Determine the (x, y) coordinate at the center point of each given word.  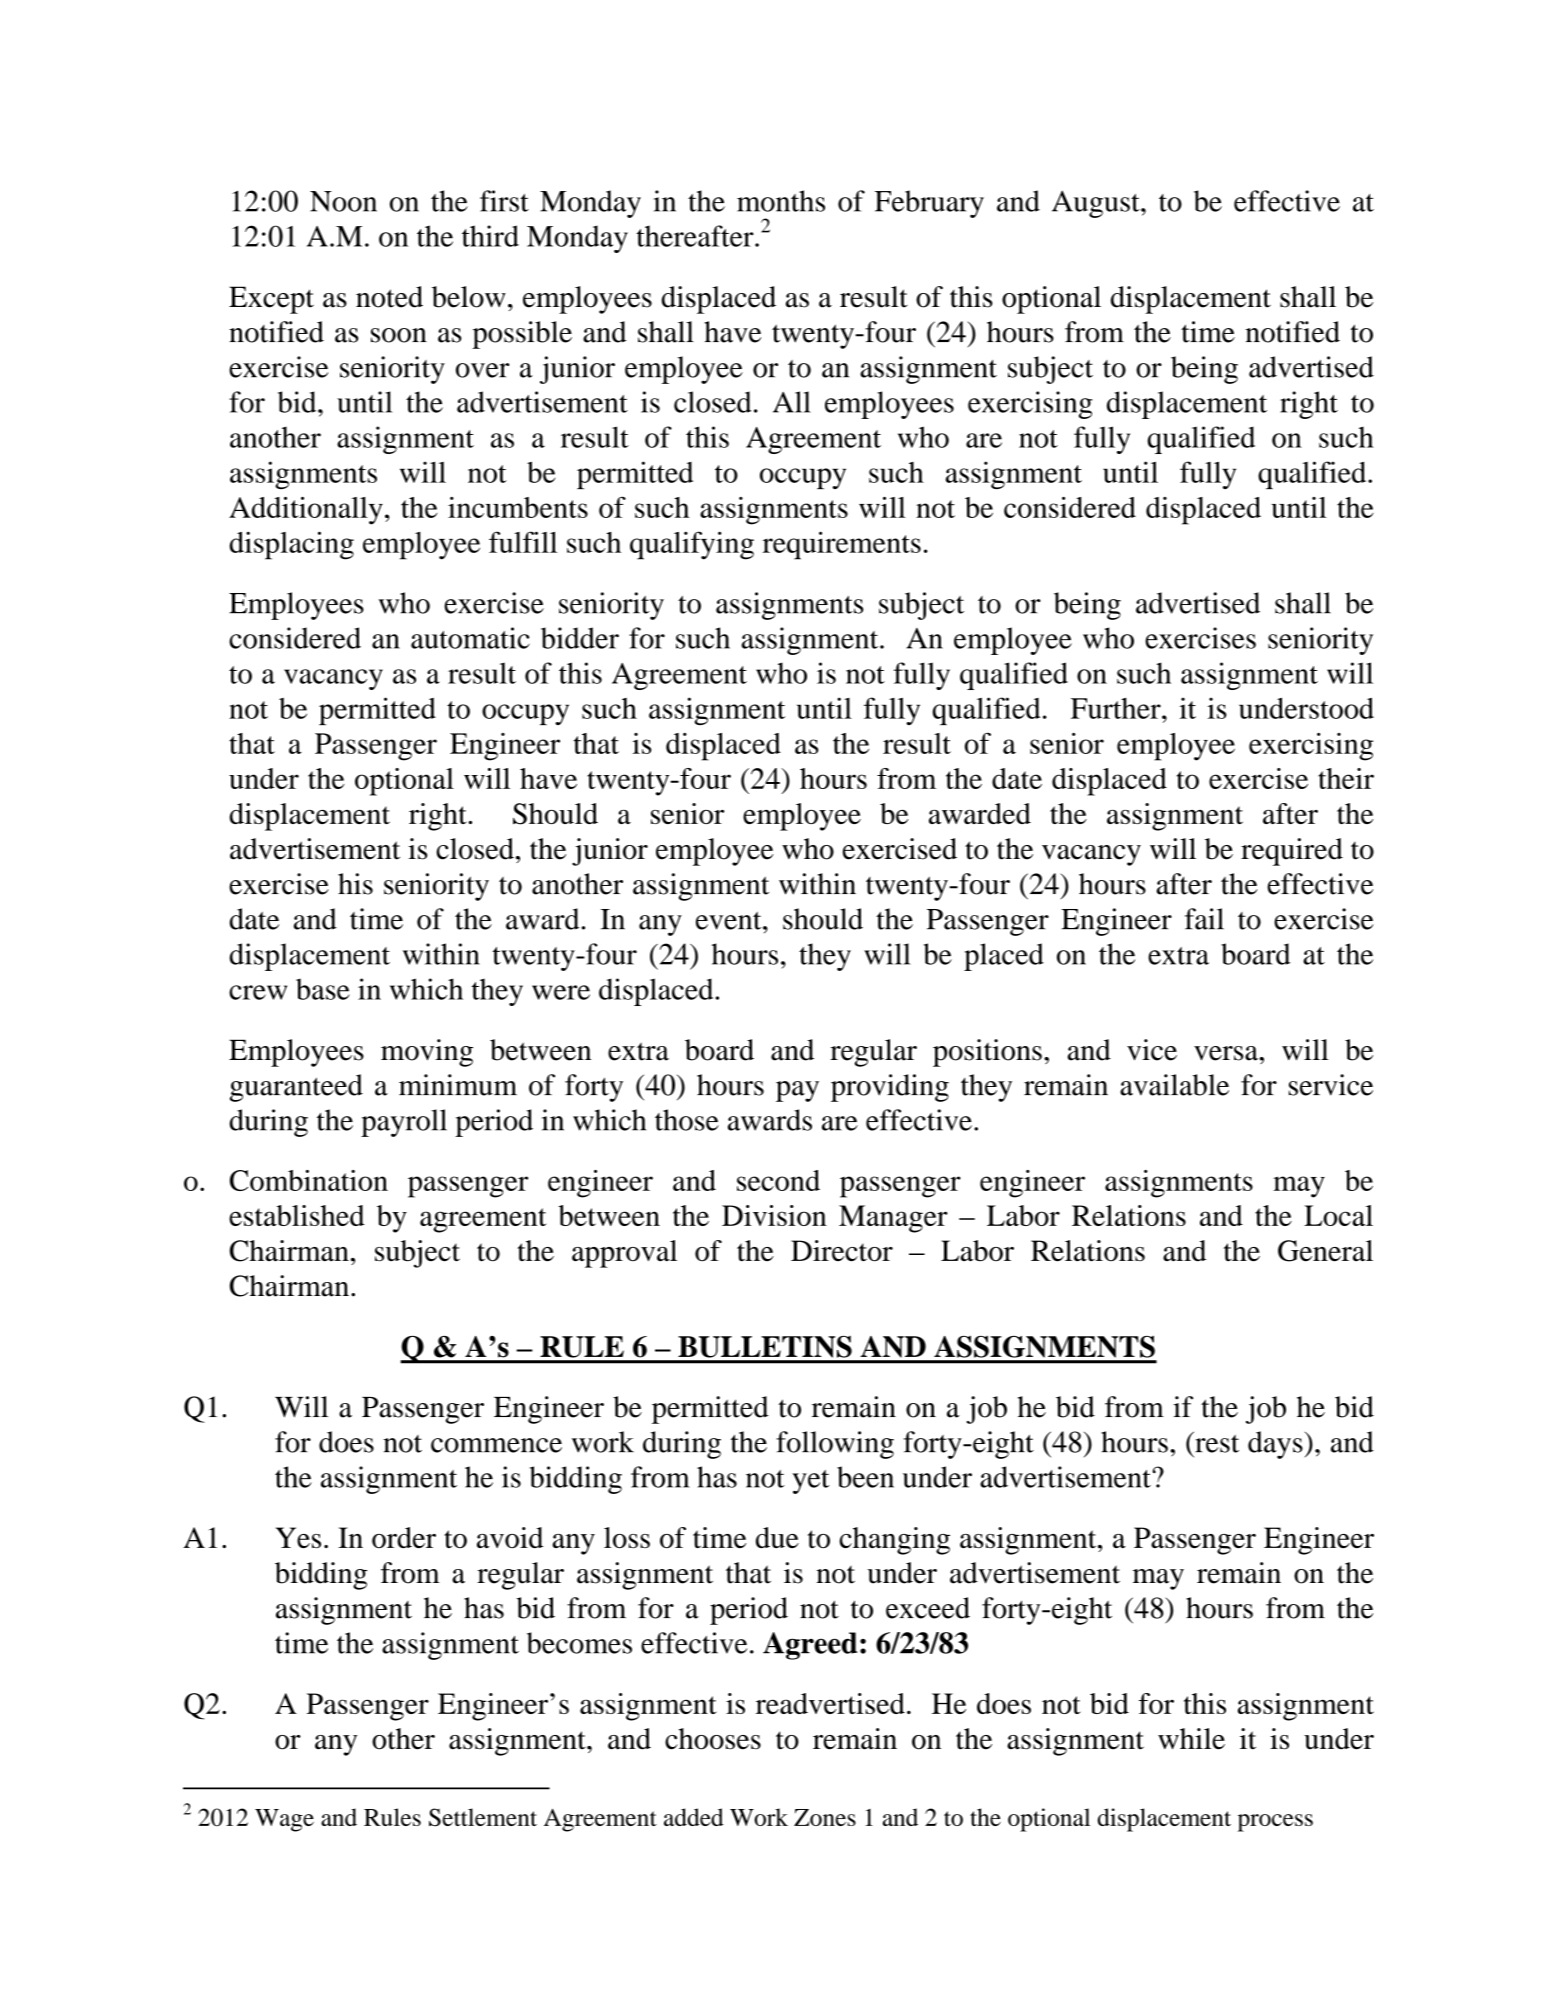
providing (890, 1088)
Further (1117, 708)
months (781, 201)
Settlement (483, 1817)
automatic (470, 638)
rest (1216, 1442)
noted (389, 297)
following (835, 1445)
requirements (842, 545)
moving (427, 1053)
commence (496, 1445)
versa (1227, 1053)
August (1097, 204)
